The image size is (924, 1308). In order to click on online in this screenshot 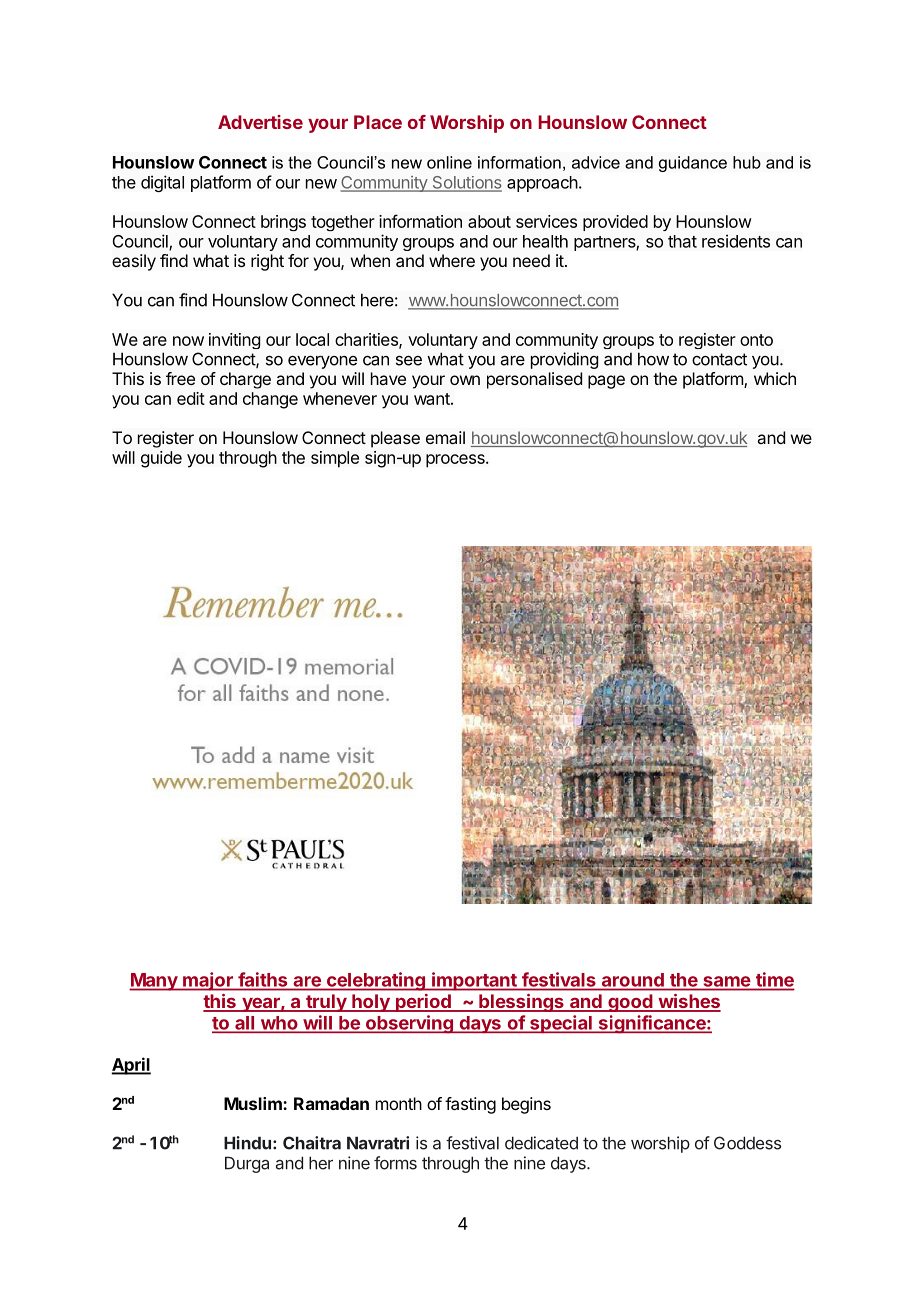, I will do `click(449, 162)`.
